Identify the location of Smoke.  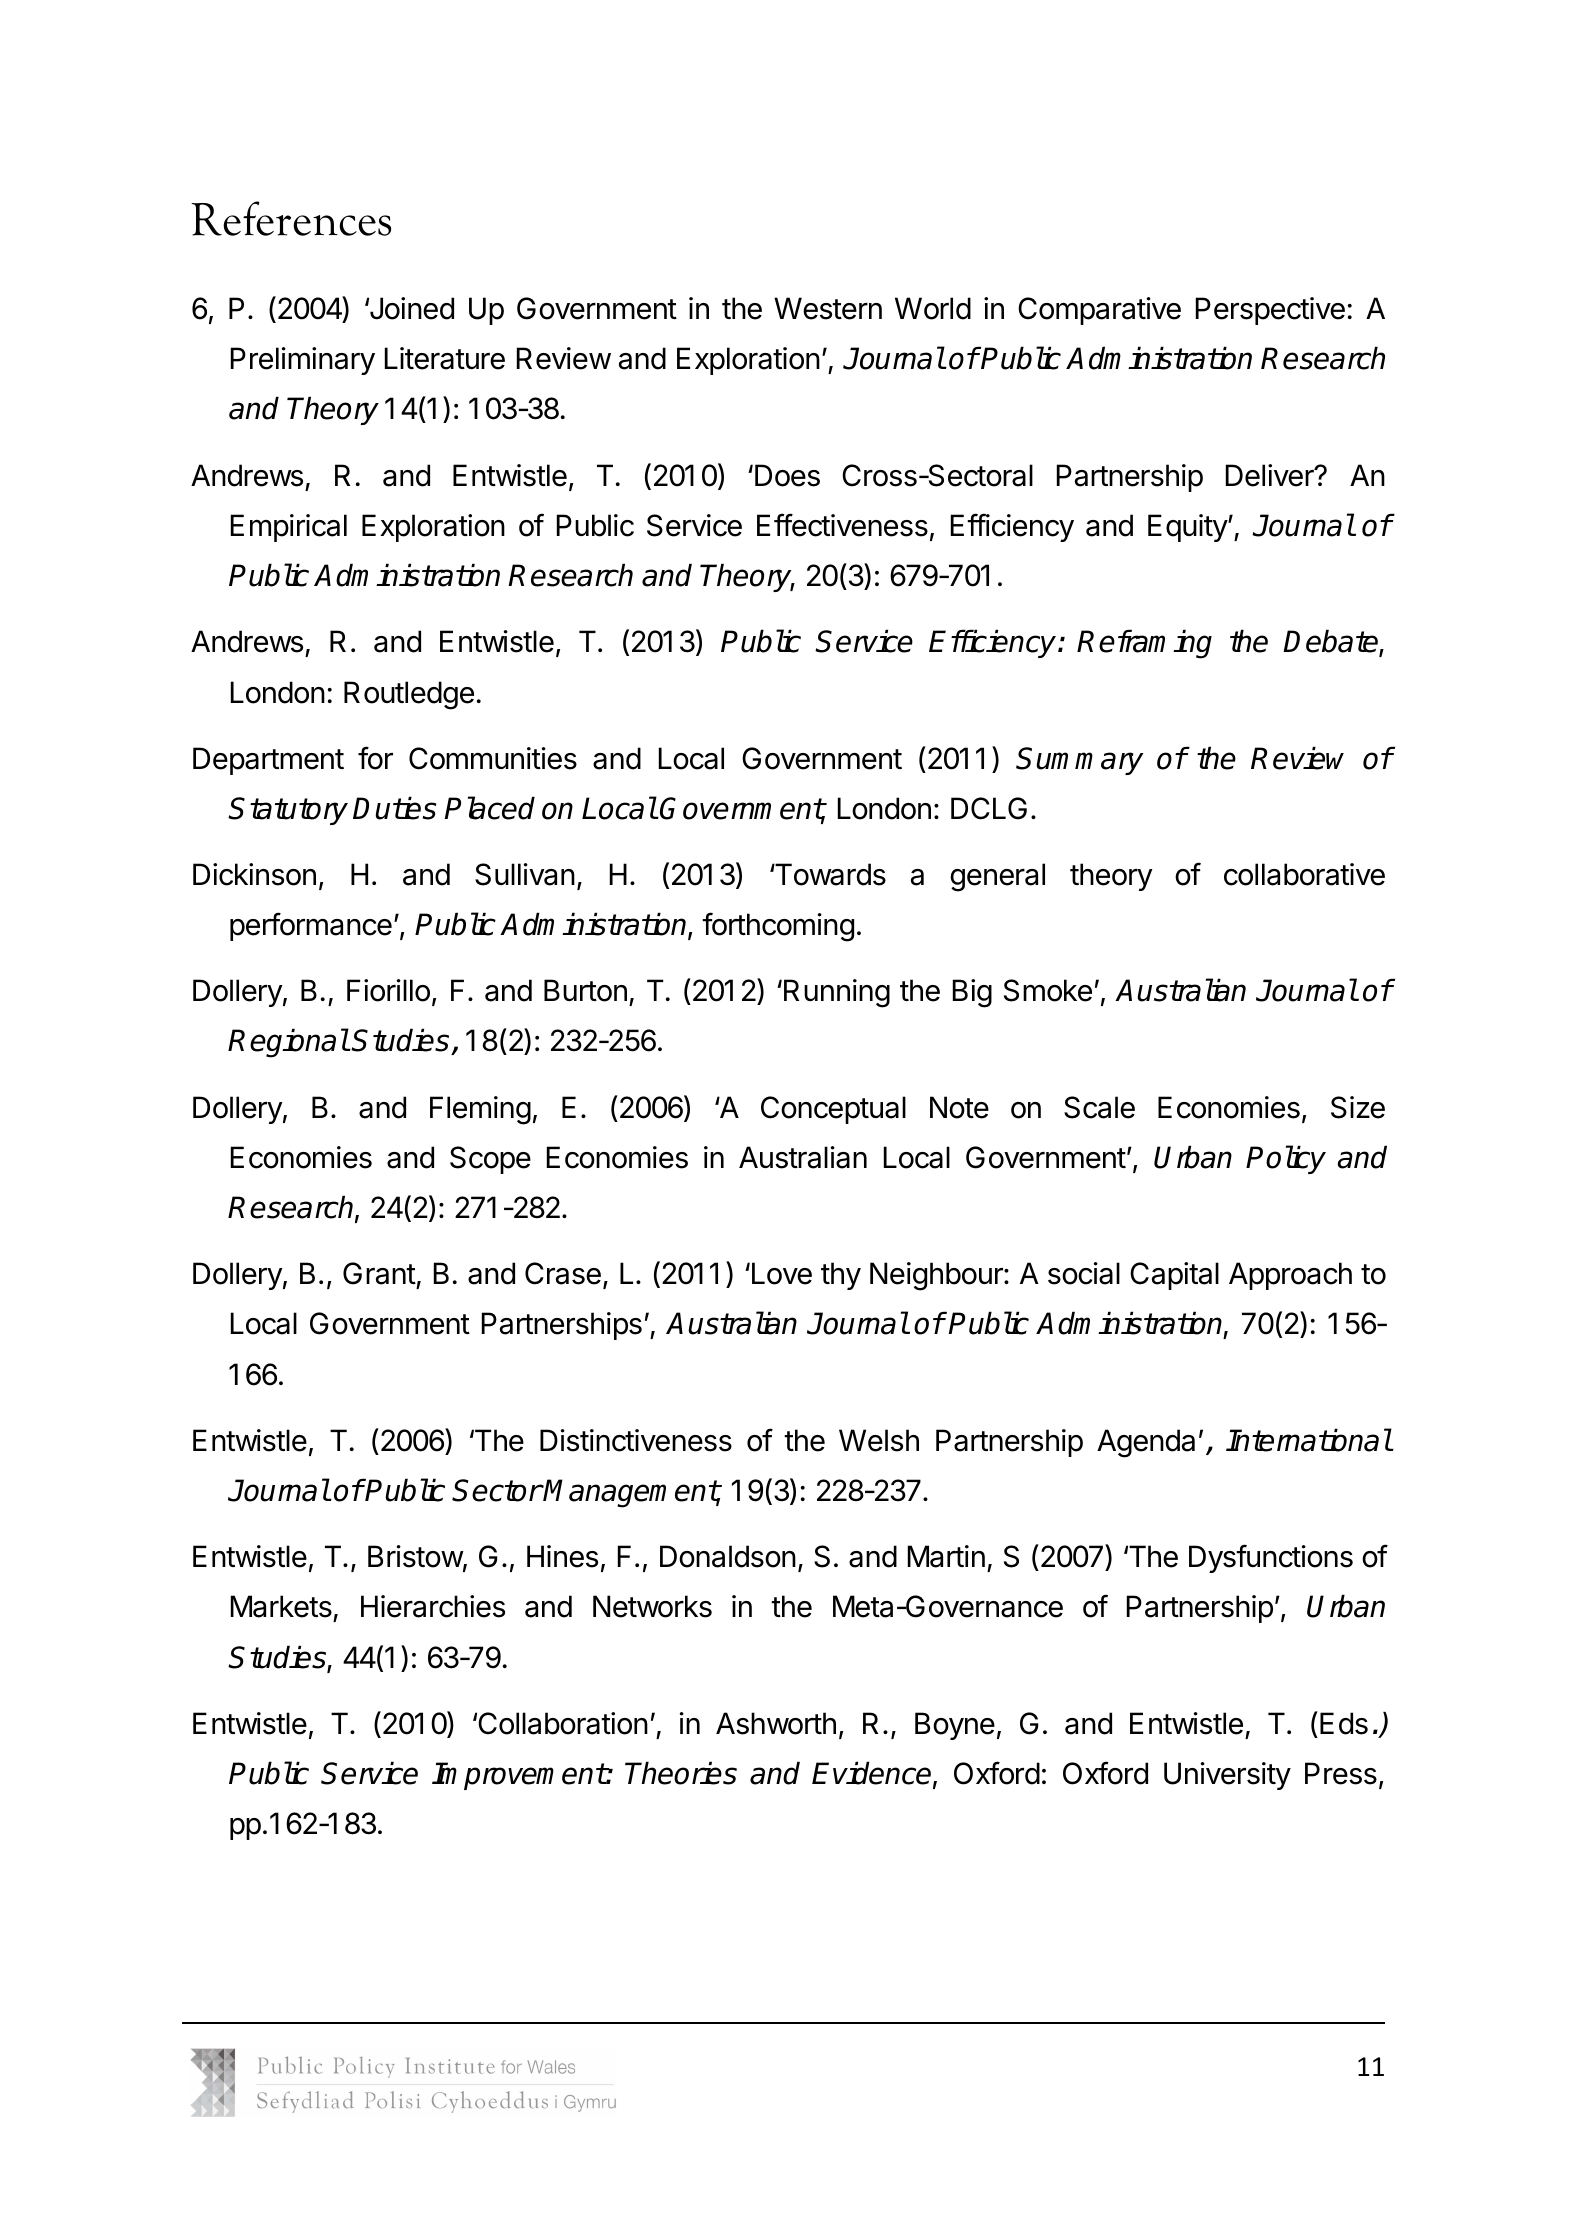
(1048, 990).
